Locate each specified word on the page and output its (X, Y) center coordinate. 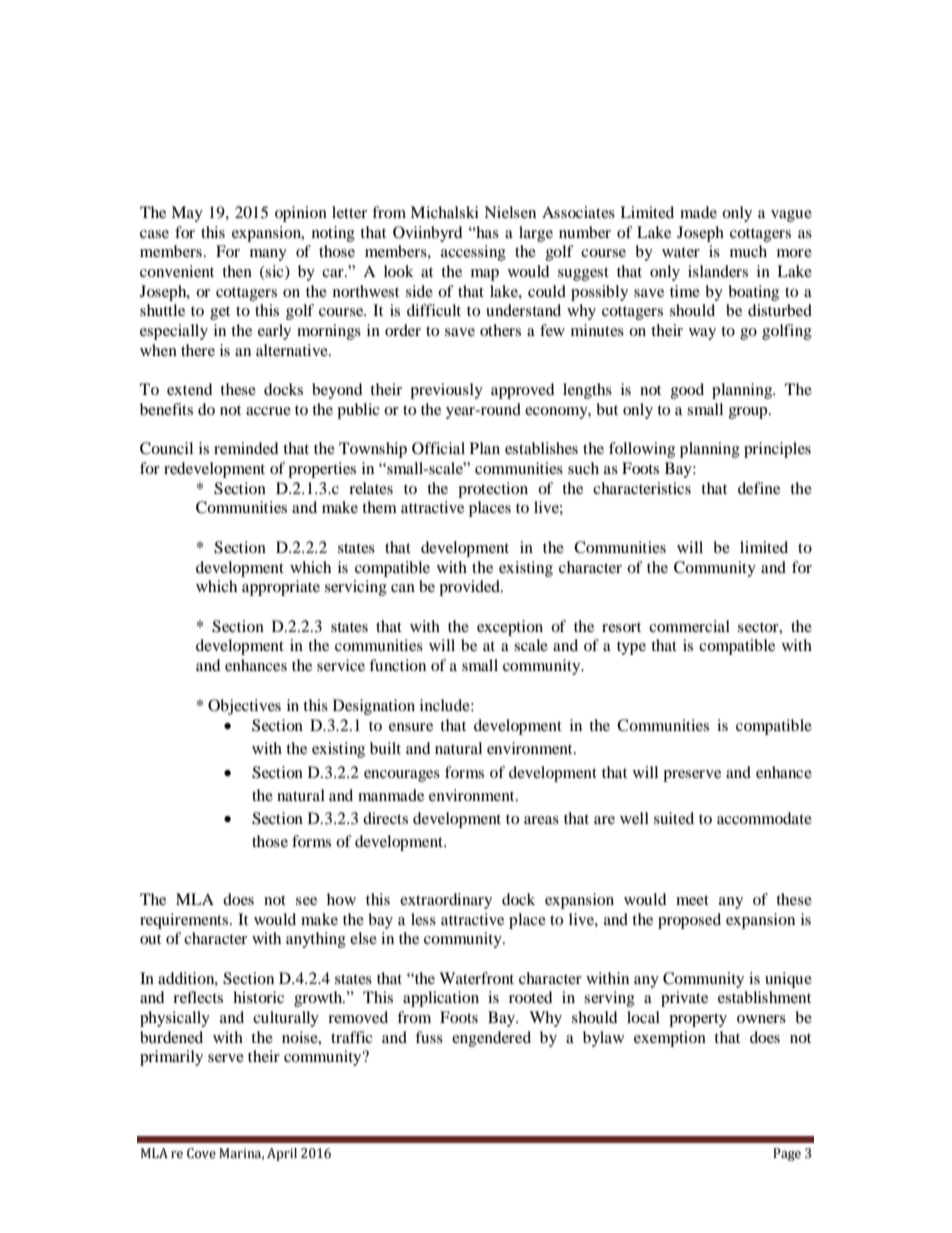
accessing (473, 253)
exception (510, 628)
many (268, 255)
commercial (689, 626)
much (748, 251)
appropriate (281, 588)
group (749, 413)
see (306, 901)
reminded (246, 448)
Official (438, 448)
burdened (171, 1037)
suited (674, 818)
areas (541, 820)
